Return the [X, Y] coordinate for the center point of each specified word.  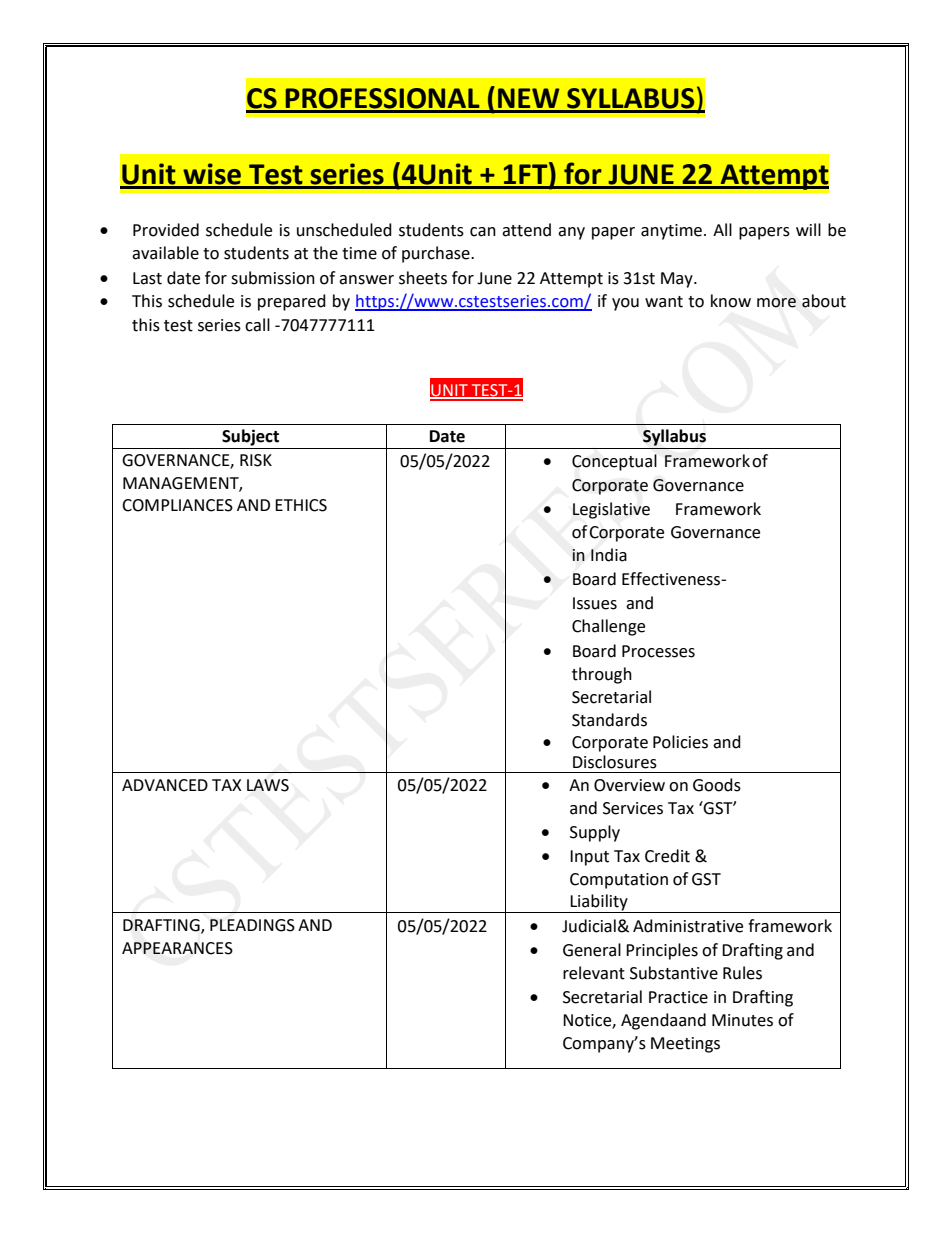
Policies [680, 742]
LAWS [268, 785]
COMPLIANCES [177, 505]
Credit [667, 856]
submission [273, 278]
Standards [609, 720]
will [808, 229]
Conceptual [614, 462]
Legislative [611, 510]
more [776, 303]
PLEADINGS [252, 925]
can [483, 232]
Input [589, 858]
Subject [250, 437]
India [609, 555]
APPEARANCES [177, 948]
